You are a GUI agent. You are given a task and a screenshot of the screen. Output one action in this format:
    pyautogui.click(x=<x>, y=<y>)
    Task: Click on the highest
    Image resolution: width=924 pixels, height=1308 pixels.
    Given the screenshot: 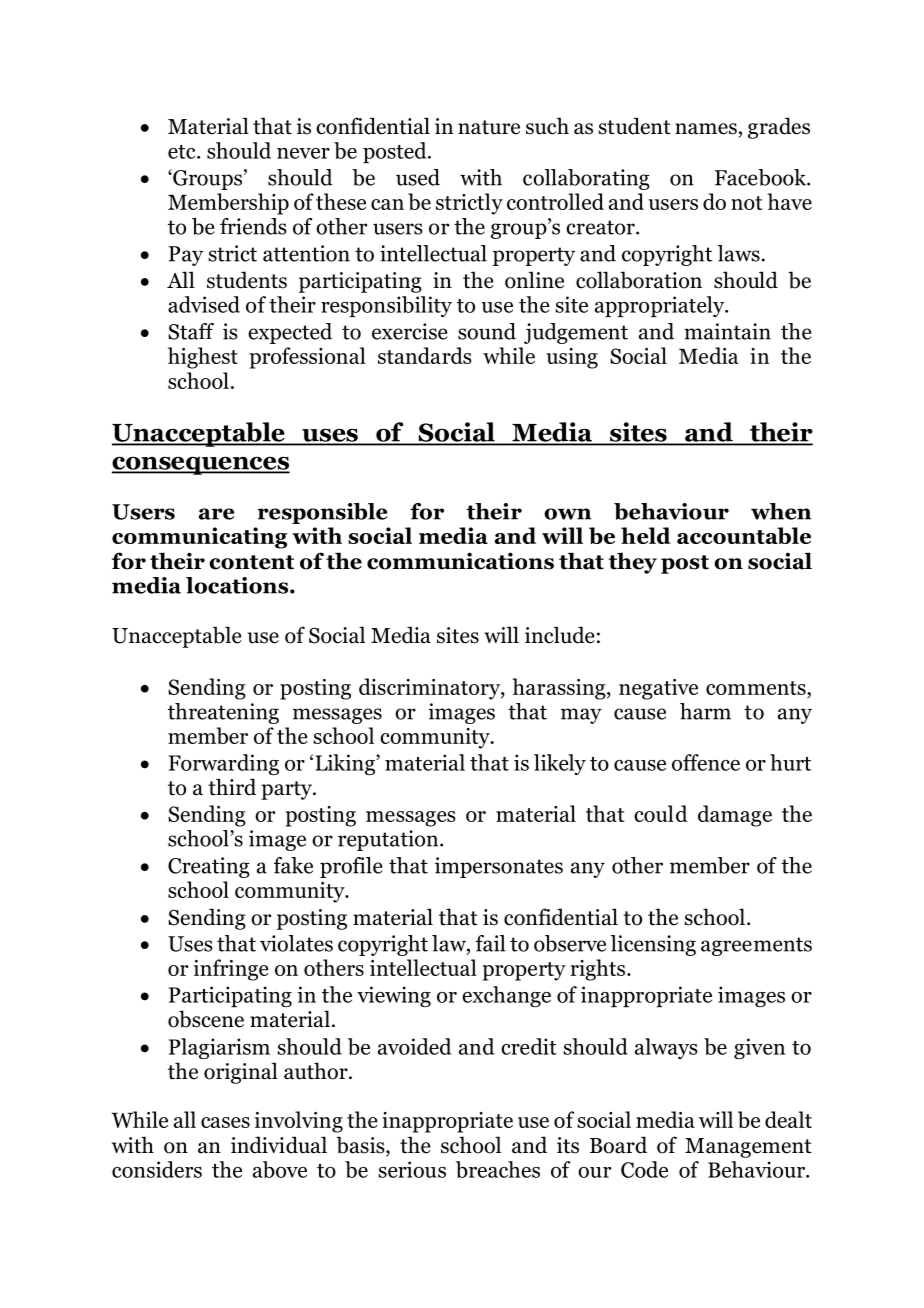 What is the action you would take?
    pyautogui.click(x=203, y=358)
